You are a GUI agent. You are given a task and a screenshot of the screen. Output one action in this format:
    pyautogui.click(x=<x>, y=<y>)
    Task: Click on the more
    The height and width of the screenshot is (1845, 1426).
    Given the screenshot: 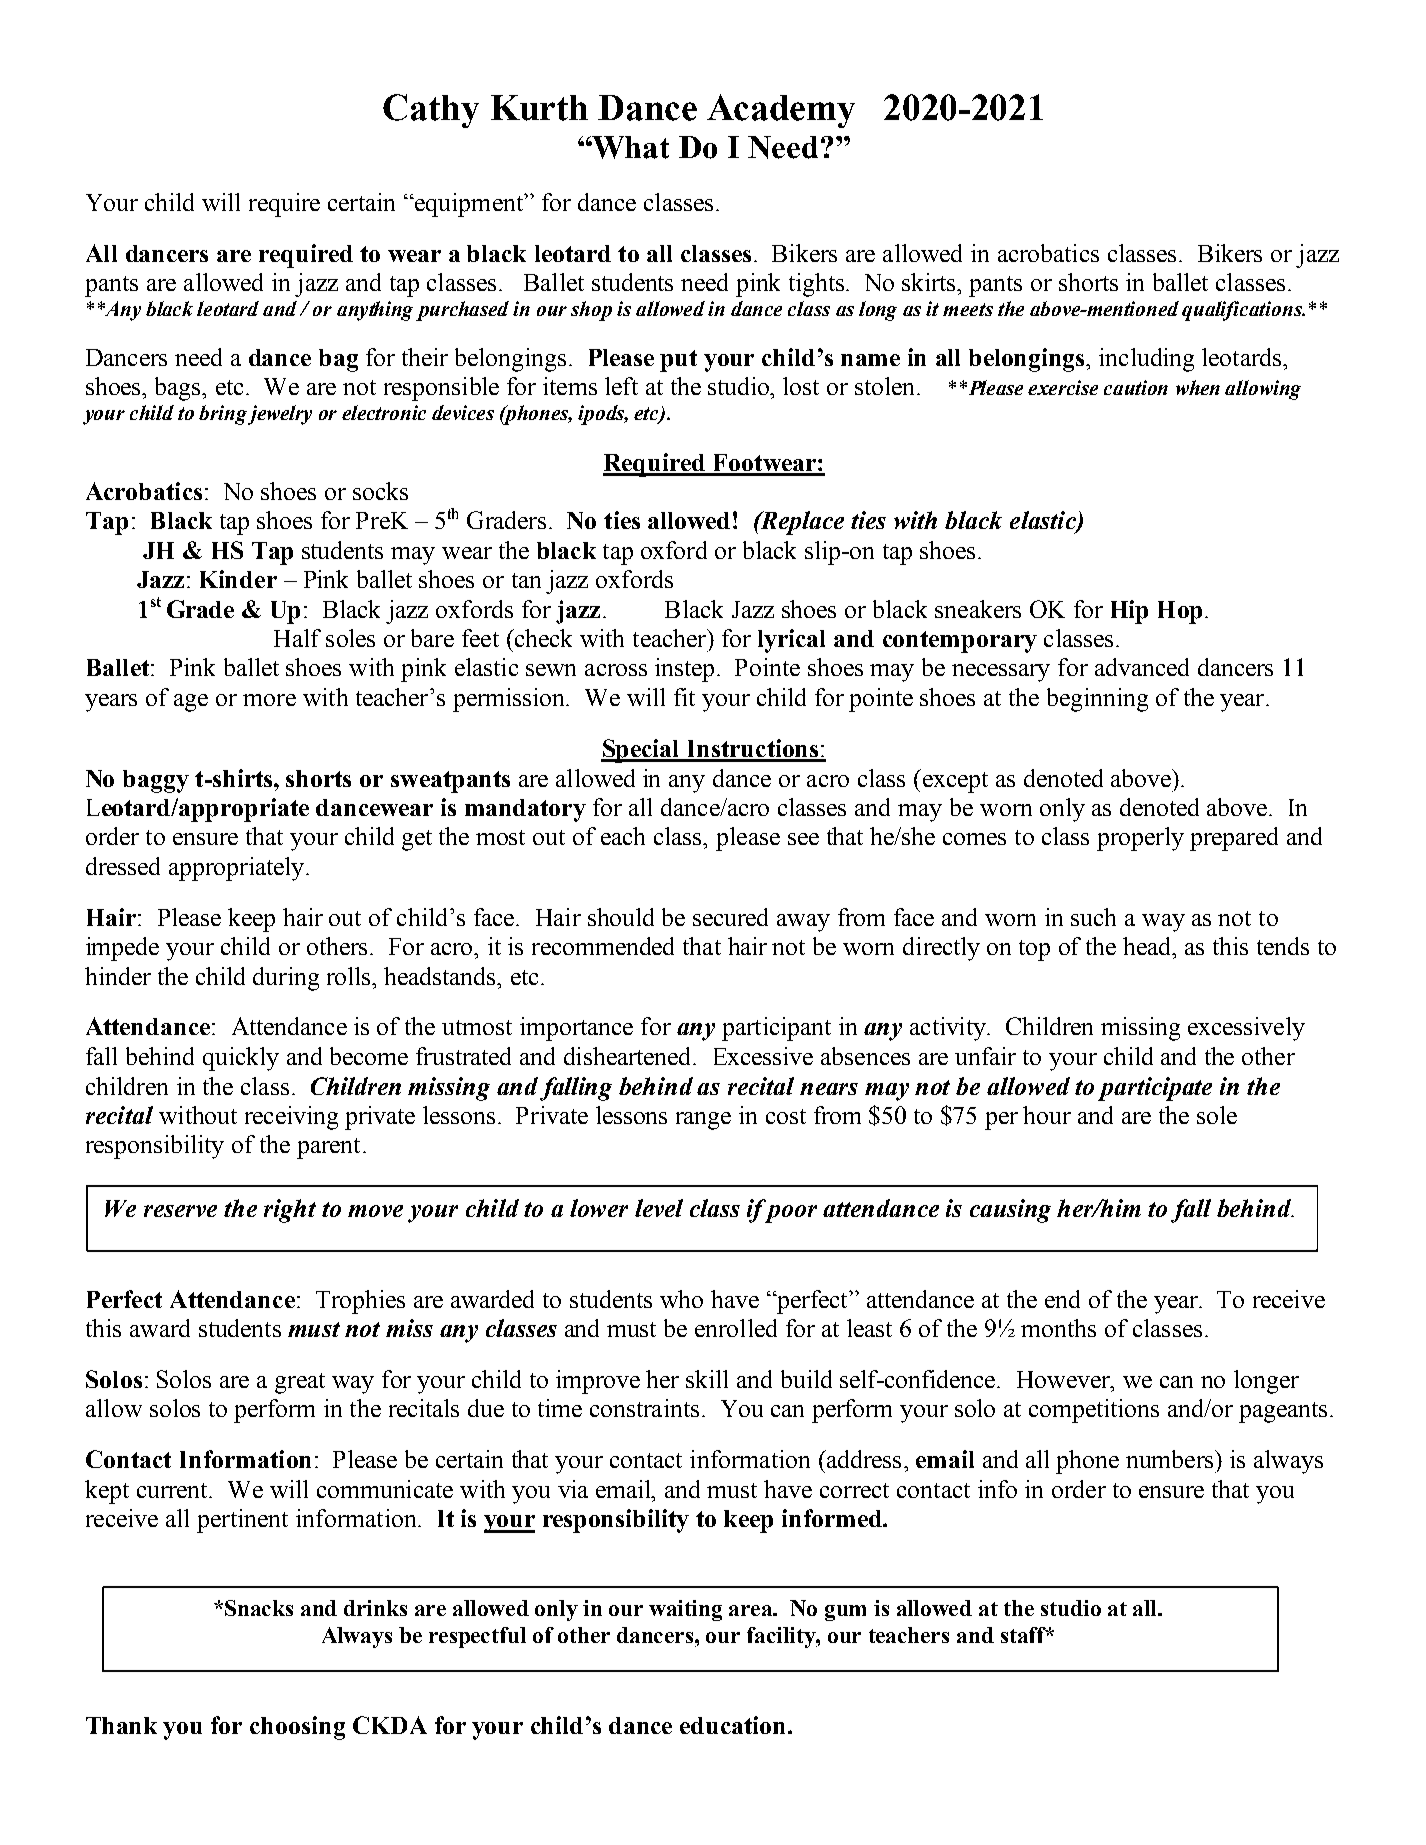 What is the action you would take?
    pyautogui.click(x=269, y=700)
